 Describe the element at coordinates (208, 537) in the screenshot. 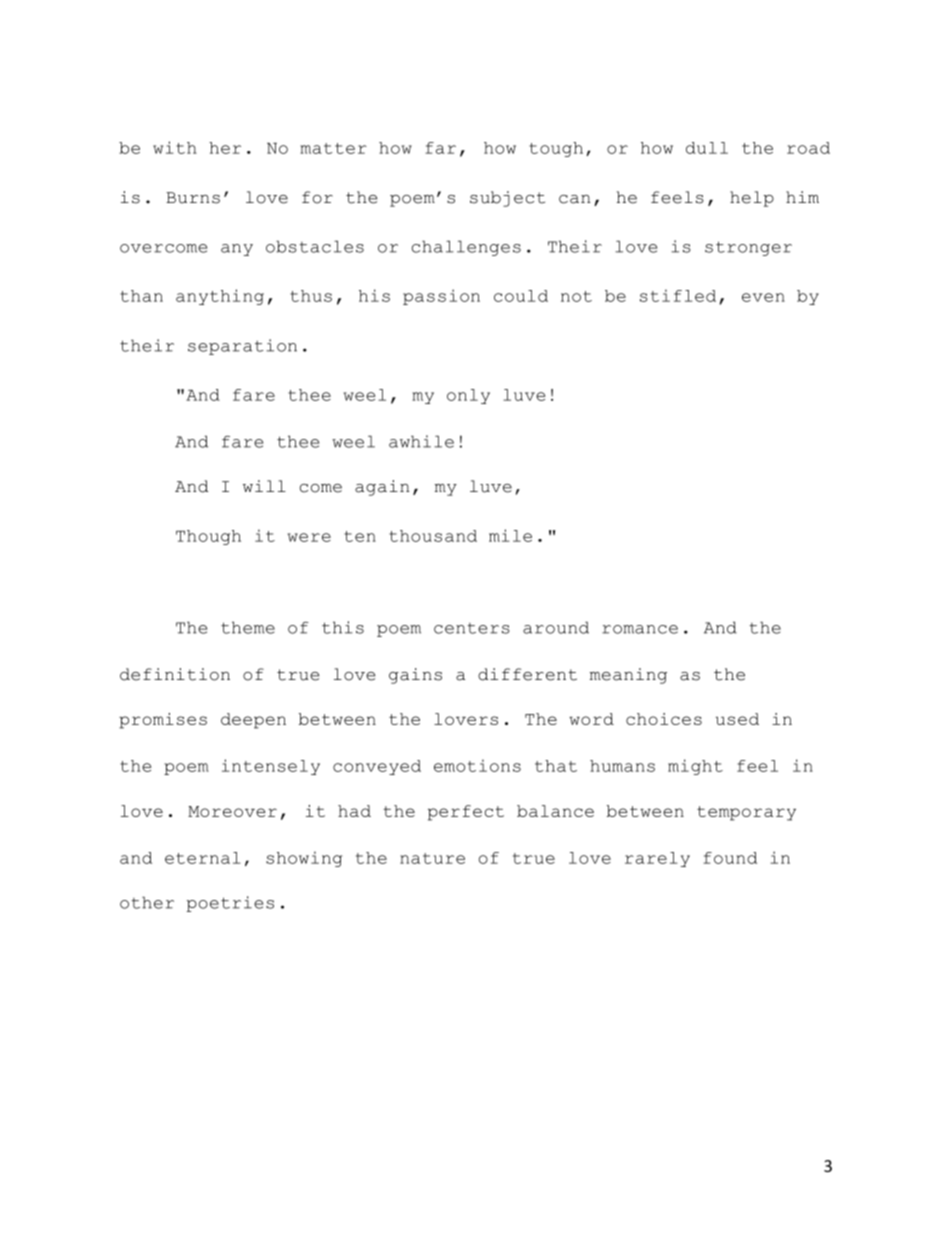

I see `Though` at that location.
